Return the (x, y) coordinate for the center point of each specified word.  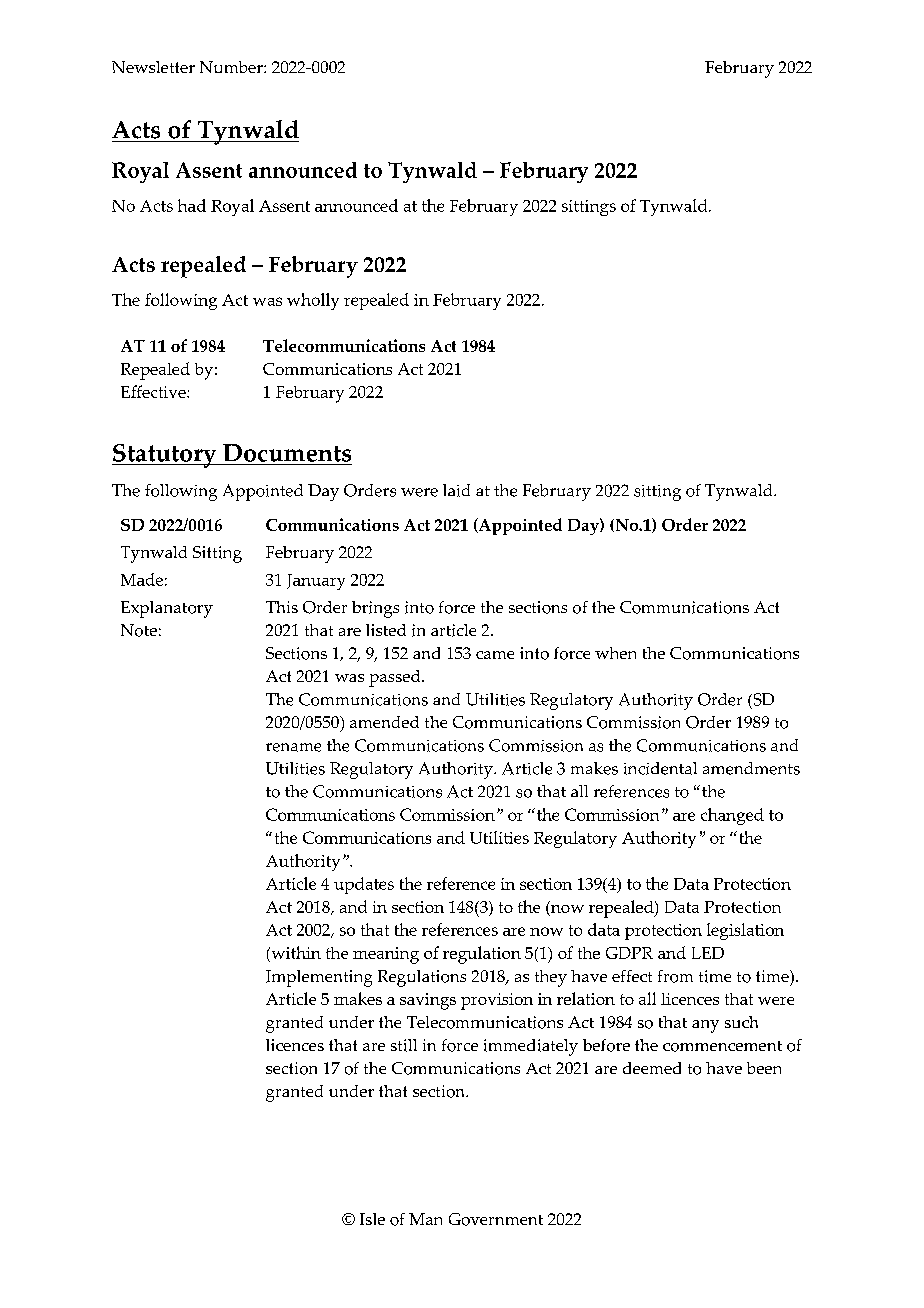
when (615, 653)
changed (732, 816)
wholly (313, 301)
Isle (372, 1219)
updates (364, 885)
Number (232, 67)
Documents (286, 454)
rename (293, 747)
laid (456, 490)
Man (425, 1219)
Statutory (165, 456)
